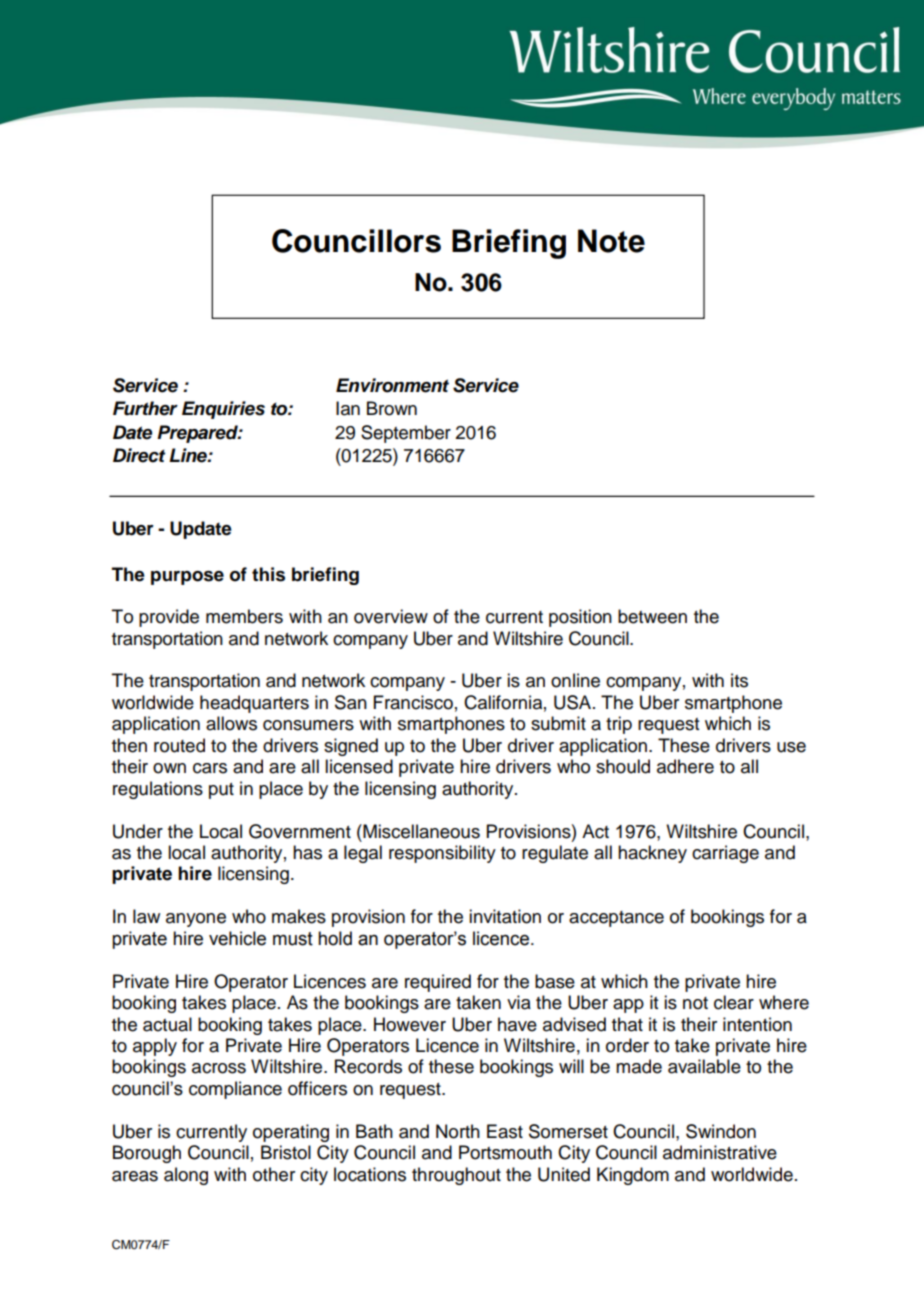 The width and height of the document is (924, 1308). What do you see at coordinates (616, 919) in the document?
I see `acceptance` at bounding box center [616, 919].
